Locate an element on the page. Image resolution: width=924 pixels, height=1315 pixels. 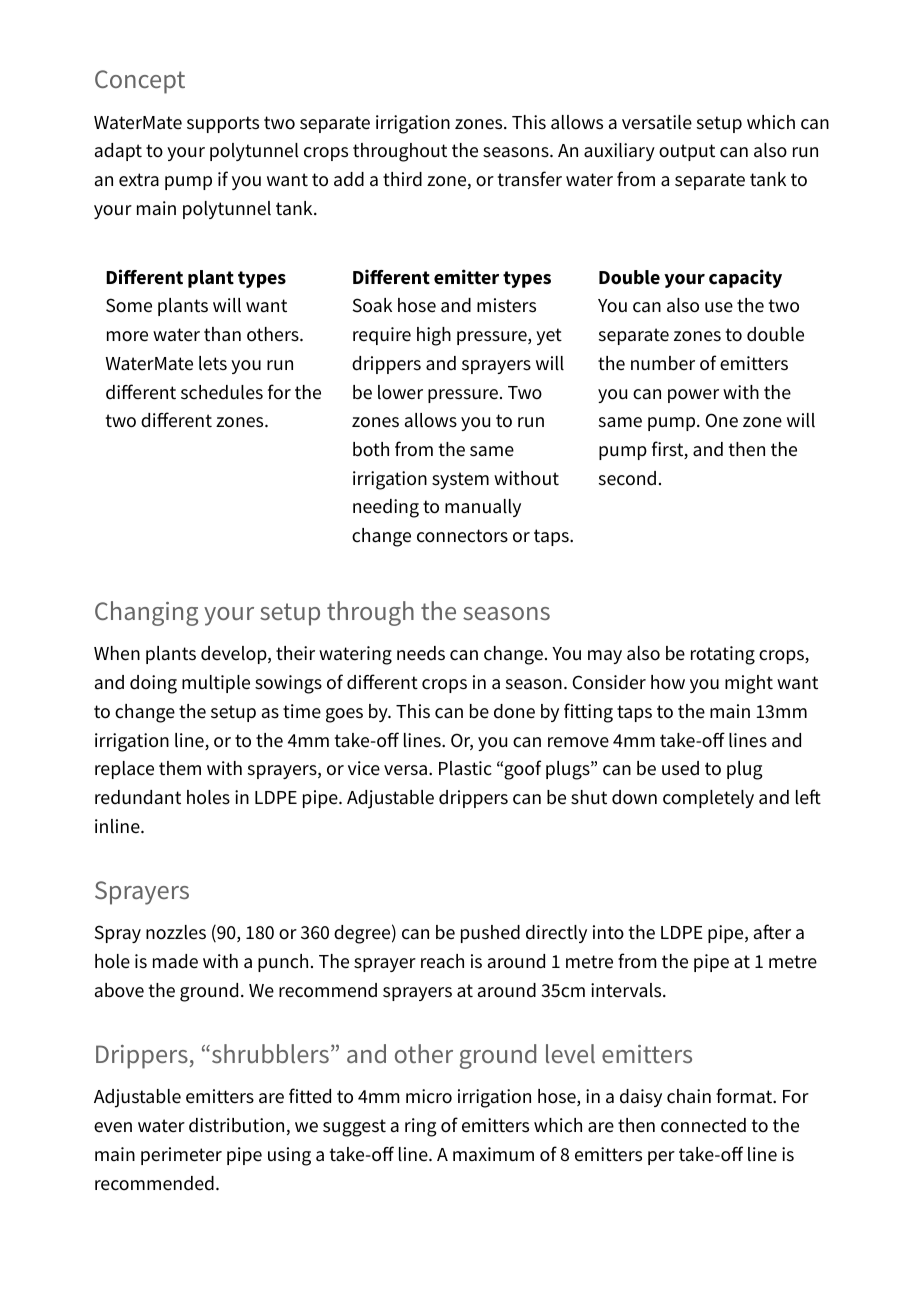
Changing is located at coordinates (146, 613).
